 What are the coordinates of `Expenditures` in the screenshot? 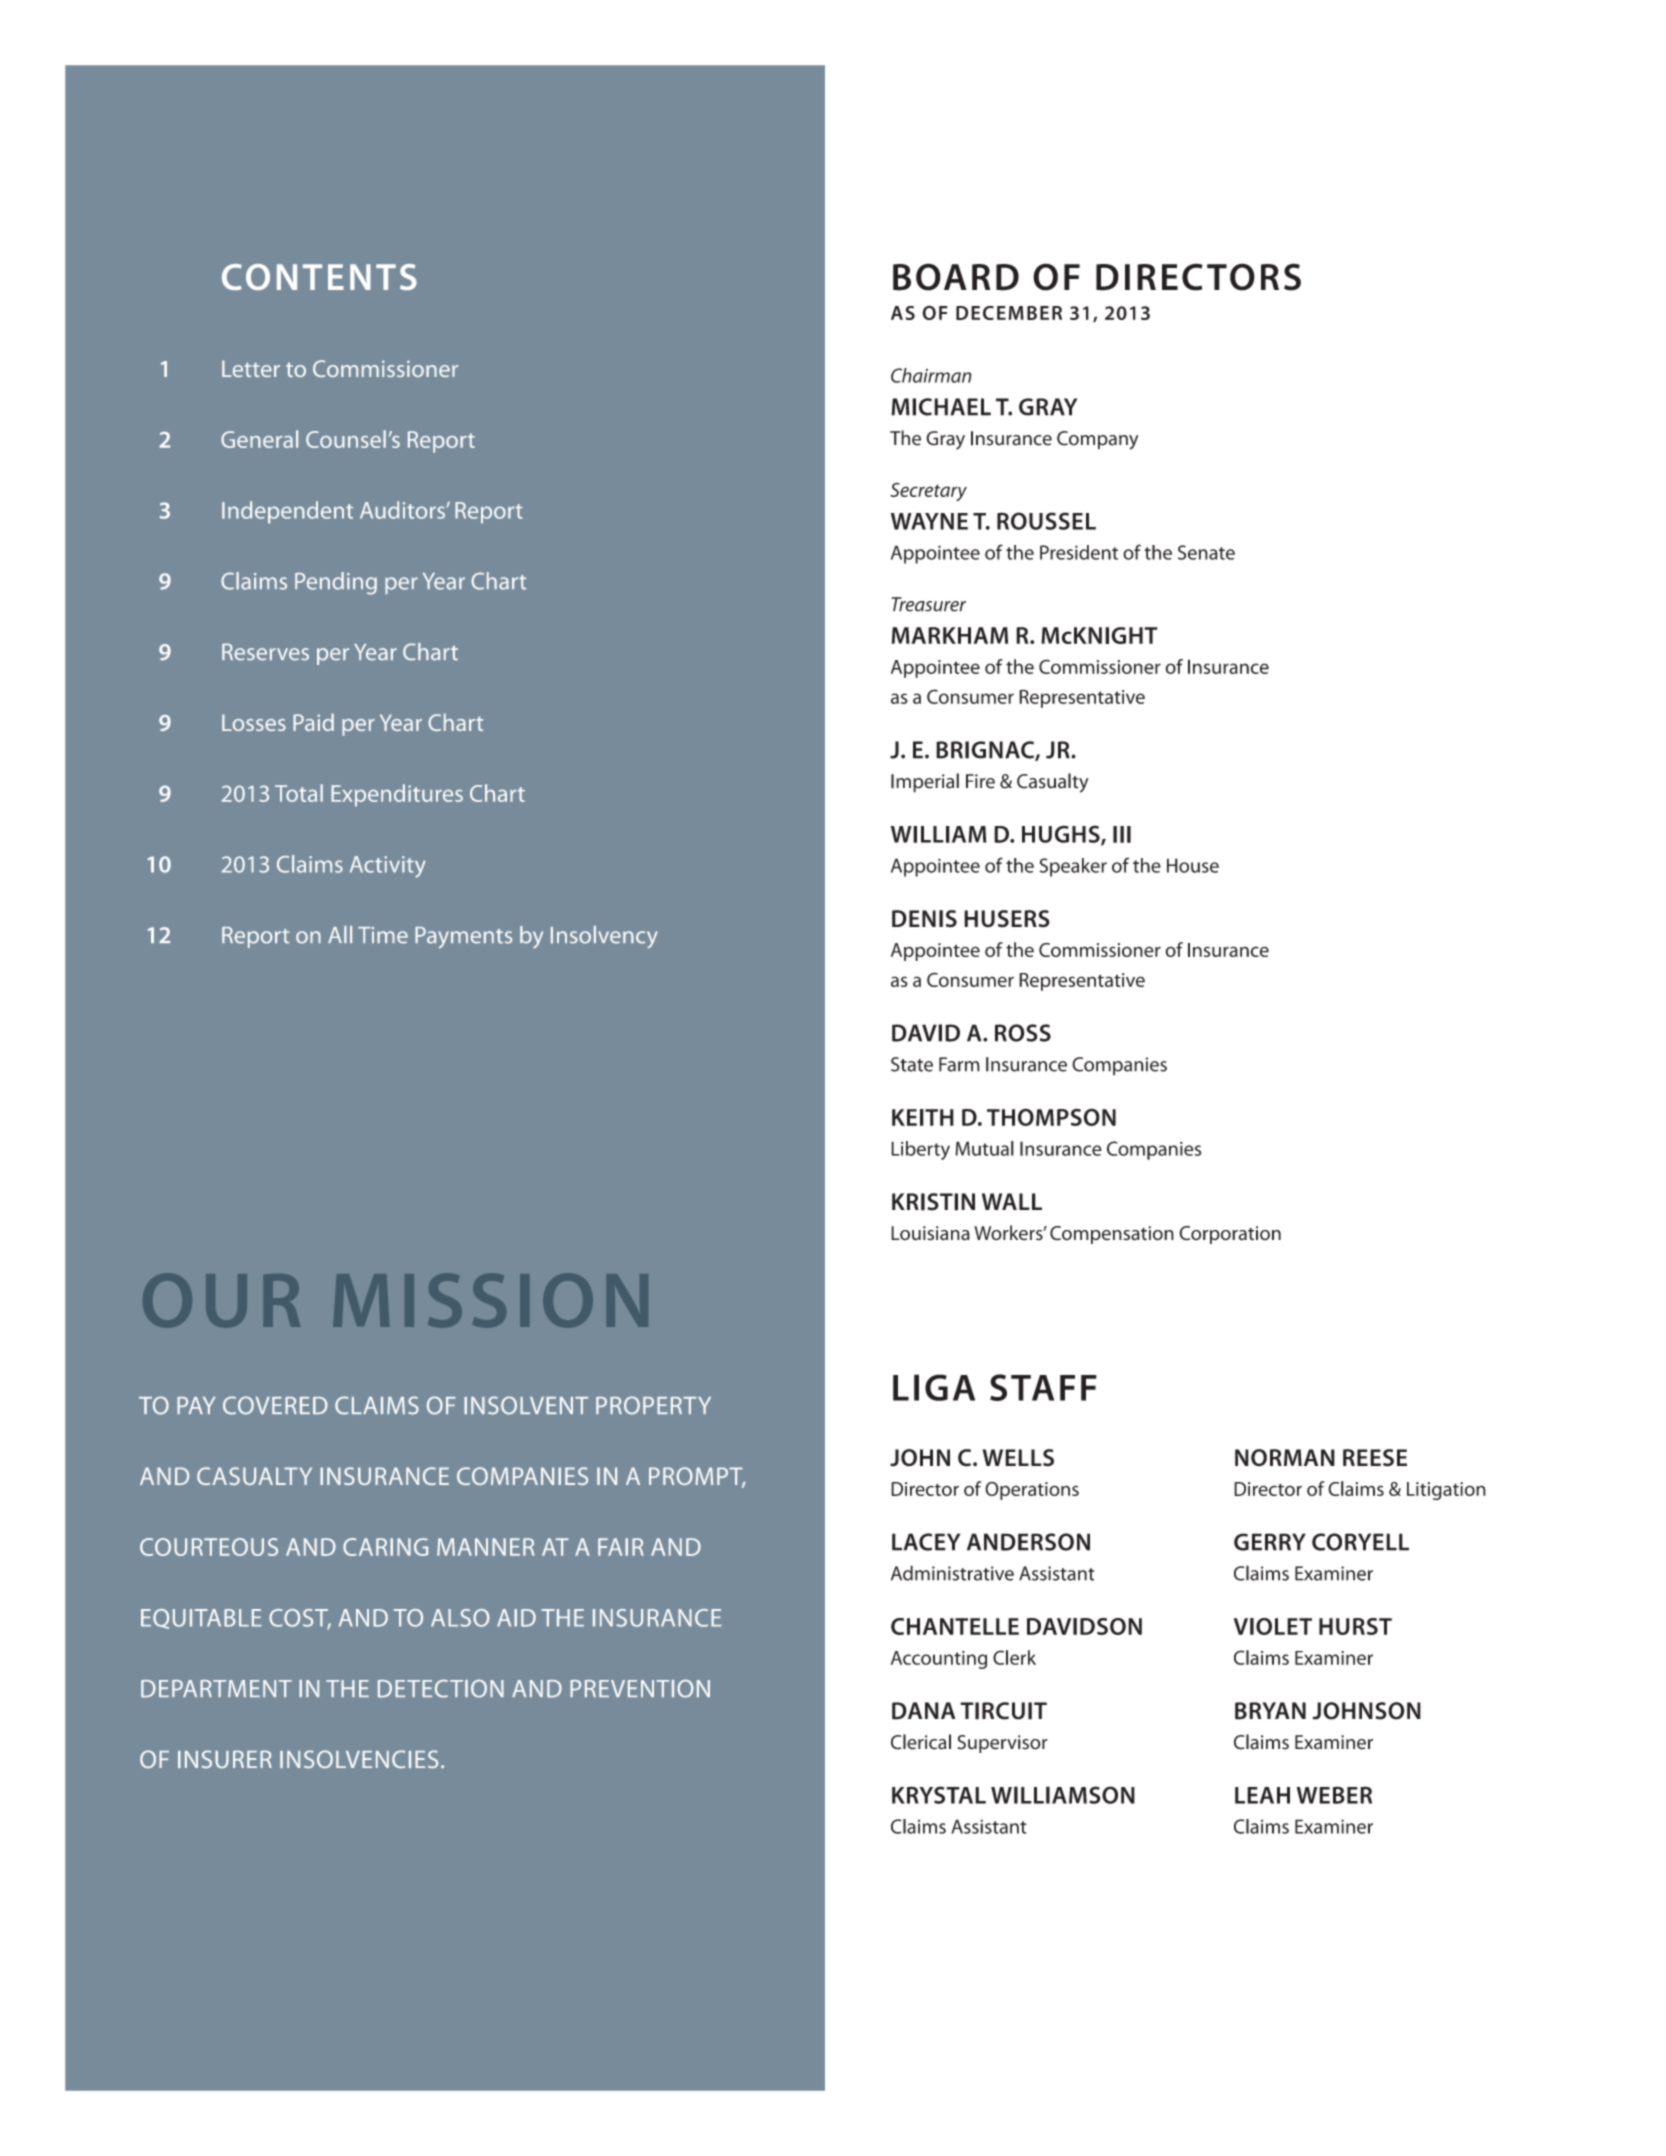 It's located at (397, 795).
